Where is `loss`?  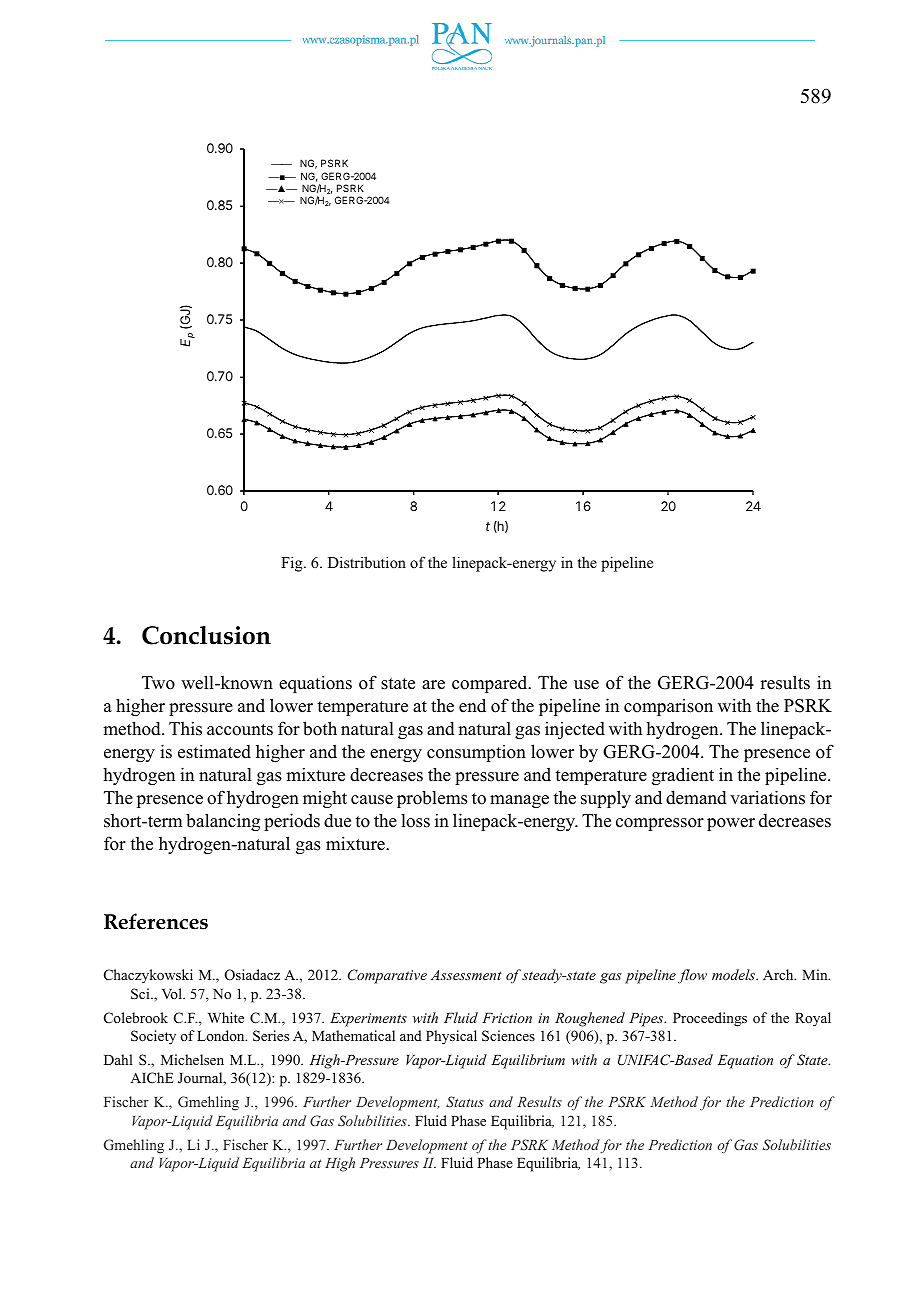
loss is located at coordinates (415, 821).
